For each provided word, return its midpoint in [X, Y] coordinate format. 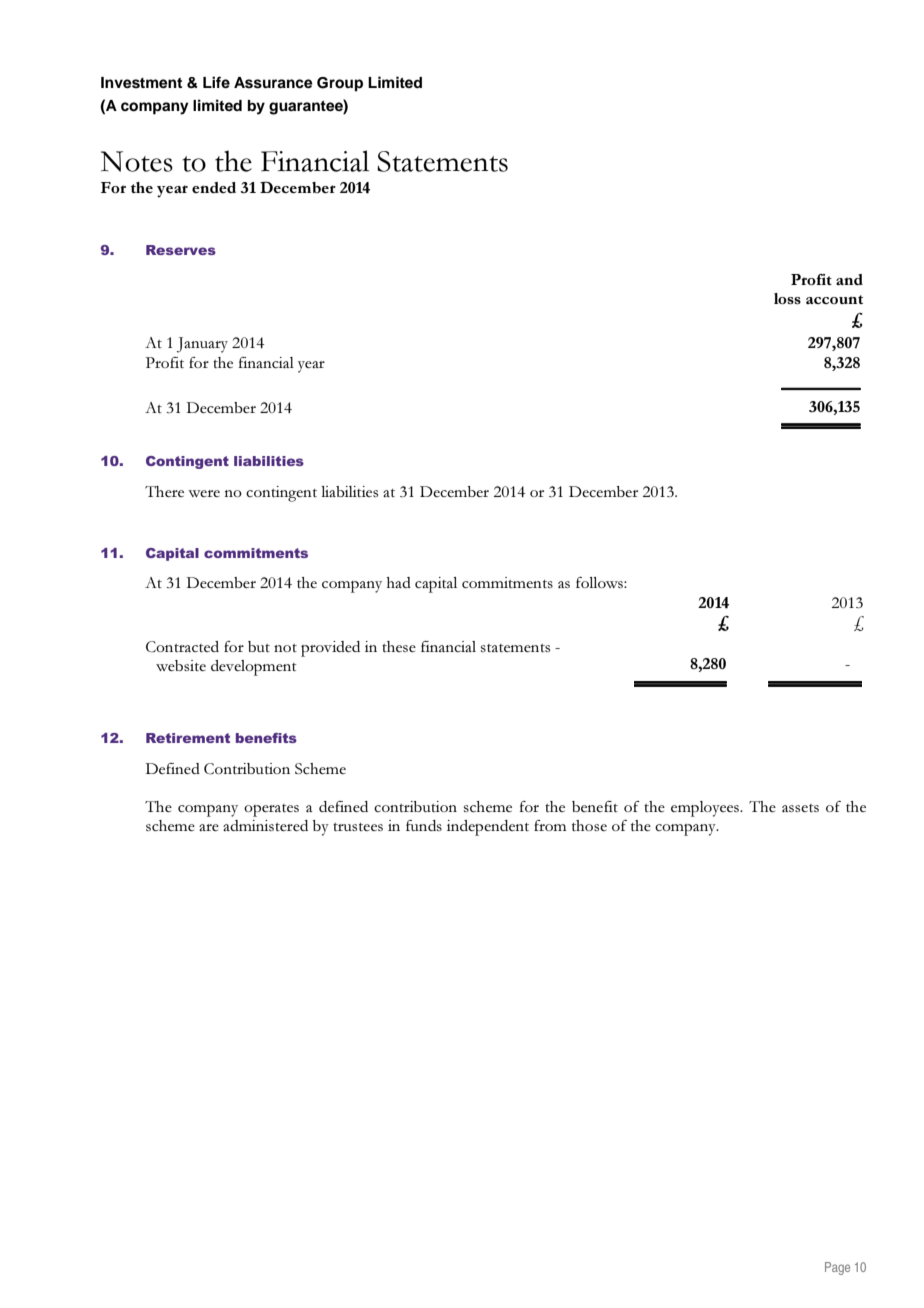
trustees [358, 827]
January [202, 345]
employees [706, 809]
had [399, 582]
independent [488, 828]
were [204, 493]
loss [787, 298]
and [849, 279]
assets [800, 808]
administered [265, 825]
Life [216, 82]
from [550, 825]
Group [340, 84]
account [834, 299]
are [209, 827]
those [589, 825]
